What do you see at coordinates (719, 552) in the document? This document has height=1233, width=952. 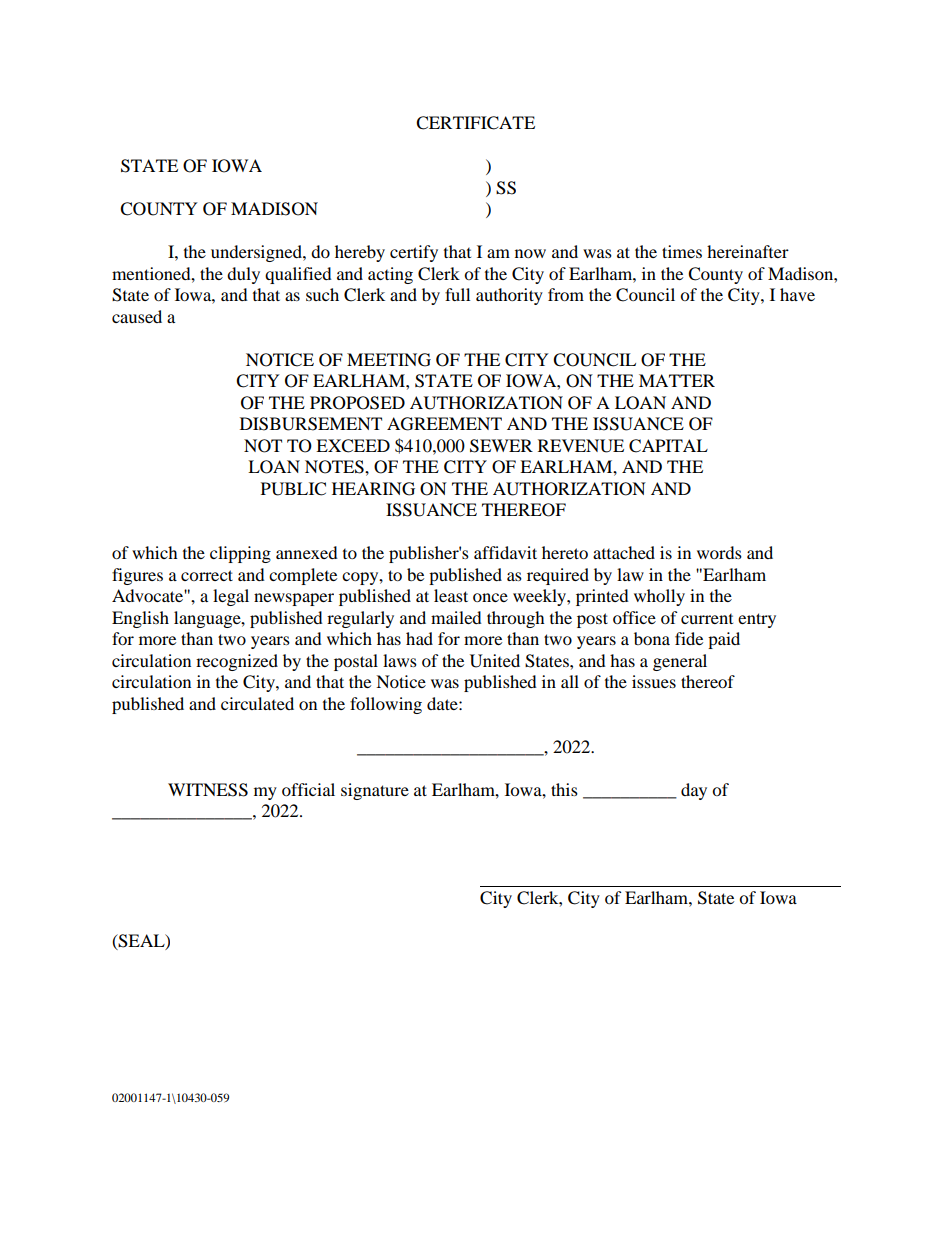 I see `words` at bounding box center [719, 552].
